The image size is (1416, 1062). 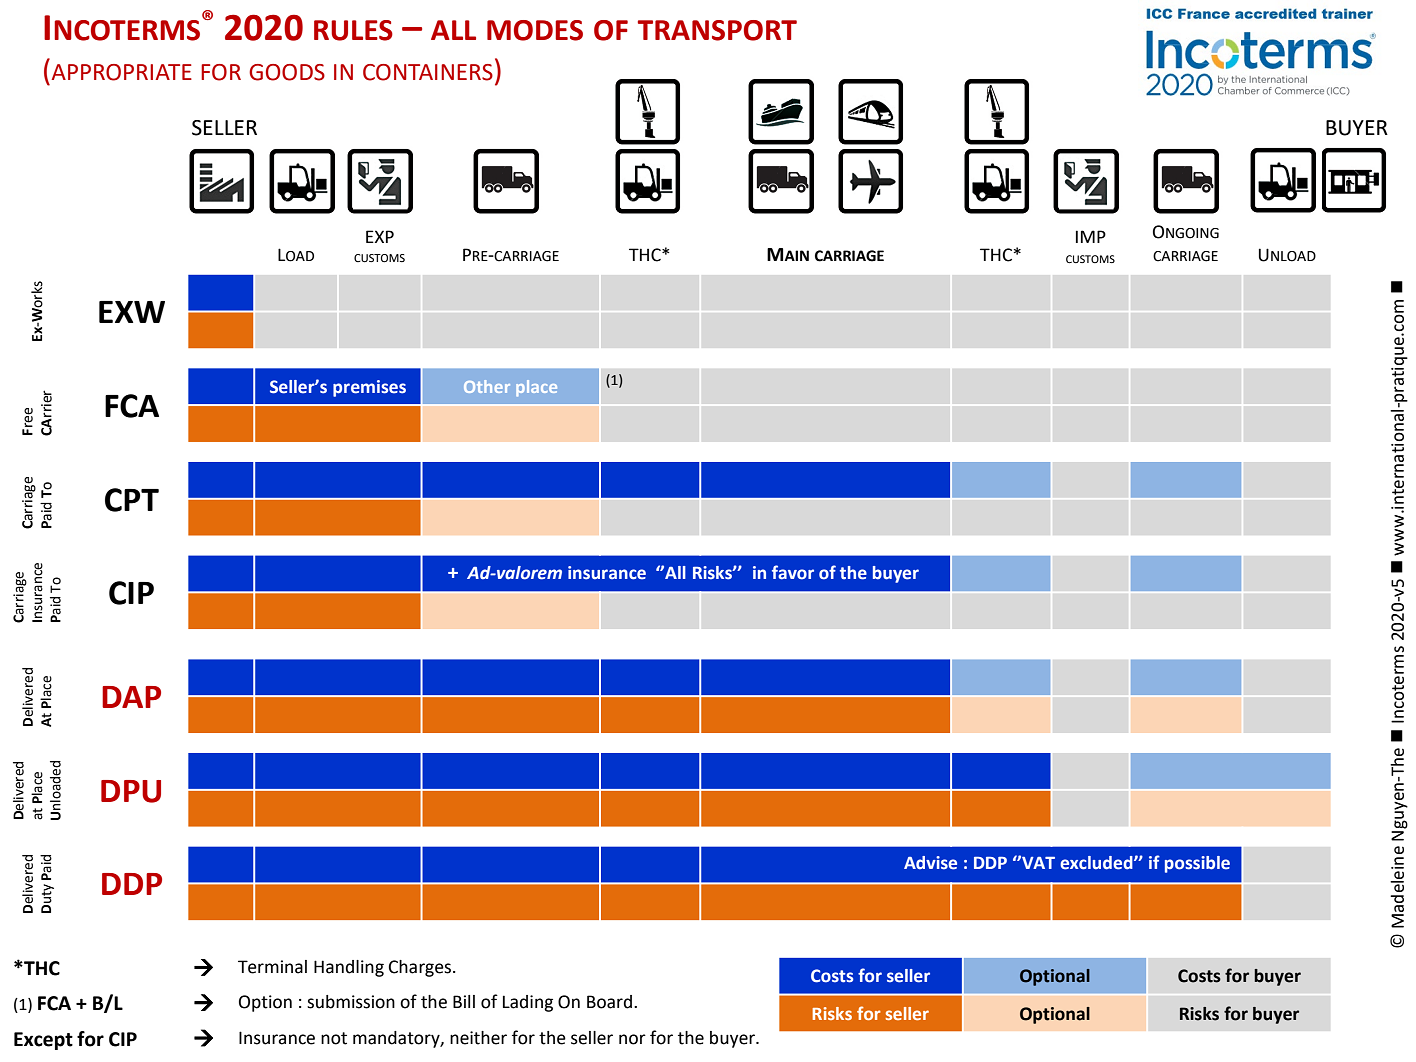 What do you see at coordinates (535, 30) in the screenshot?
I see `MODES` at bounding box center [535, 30].
